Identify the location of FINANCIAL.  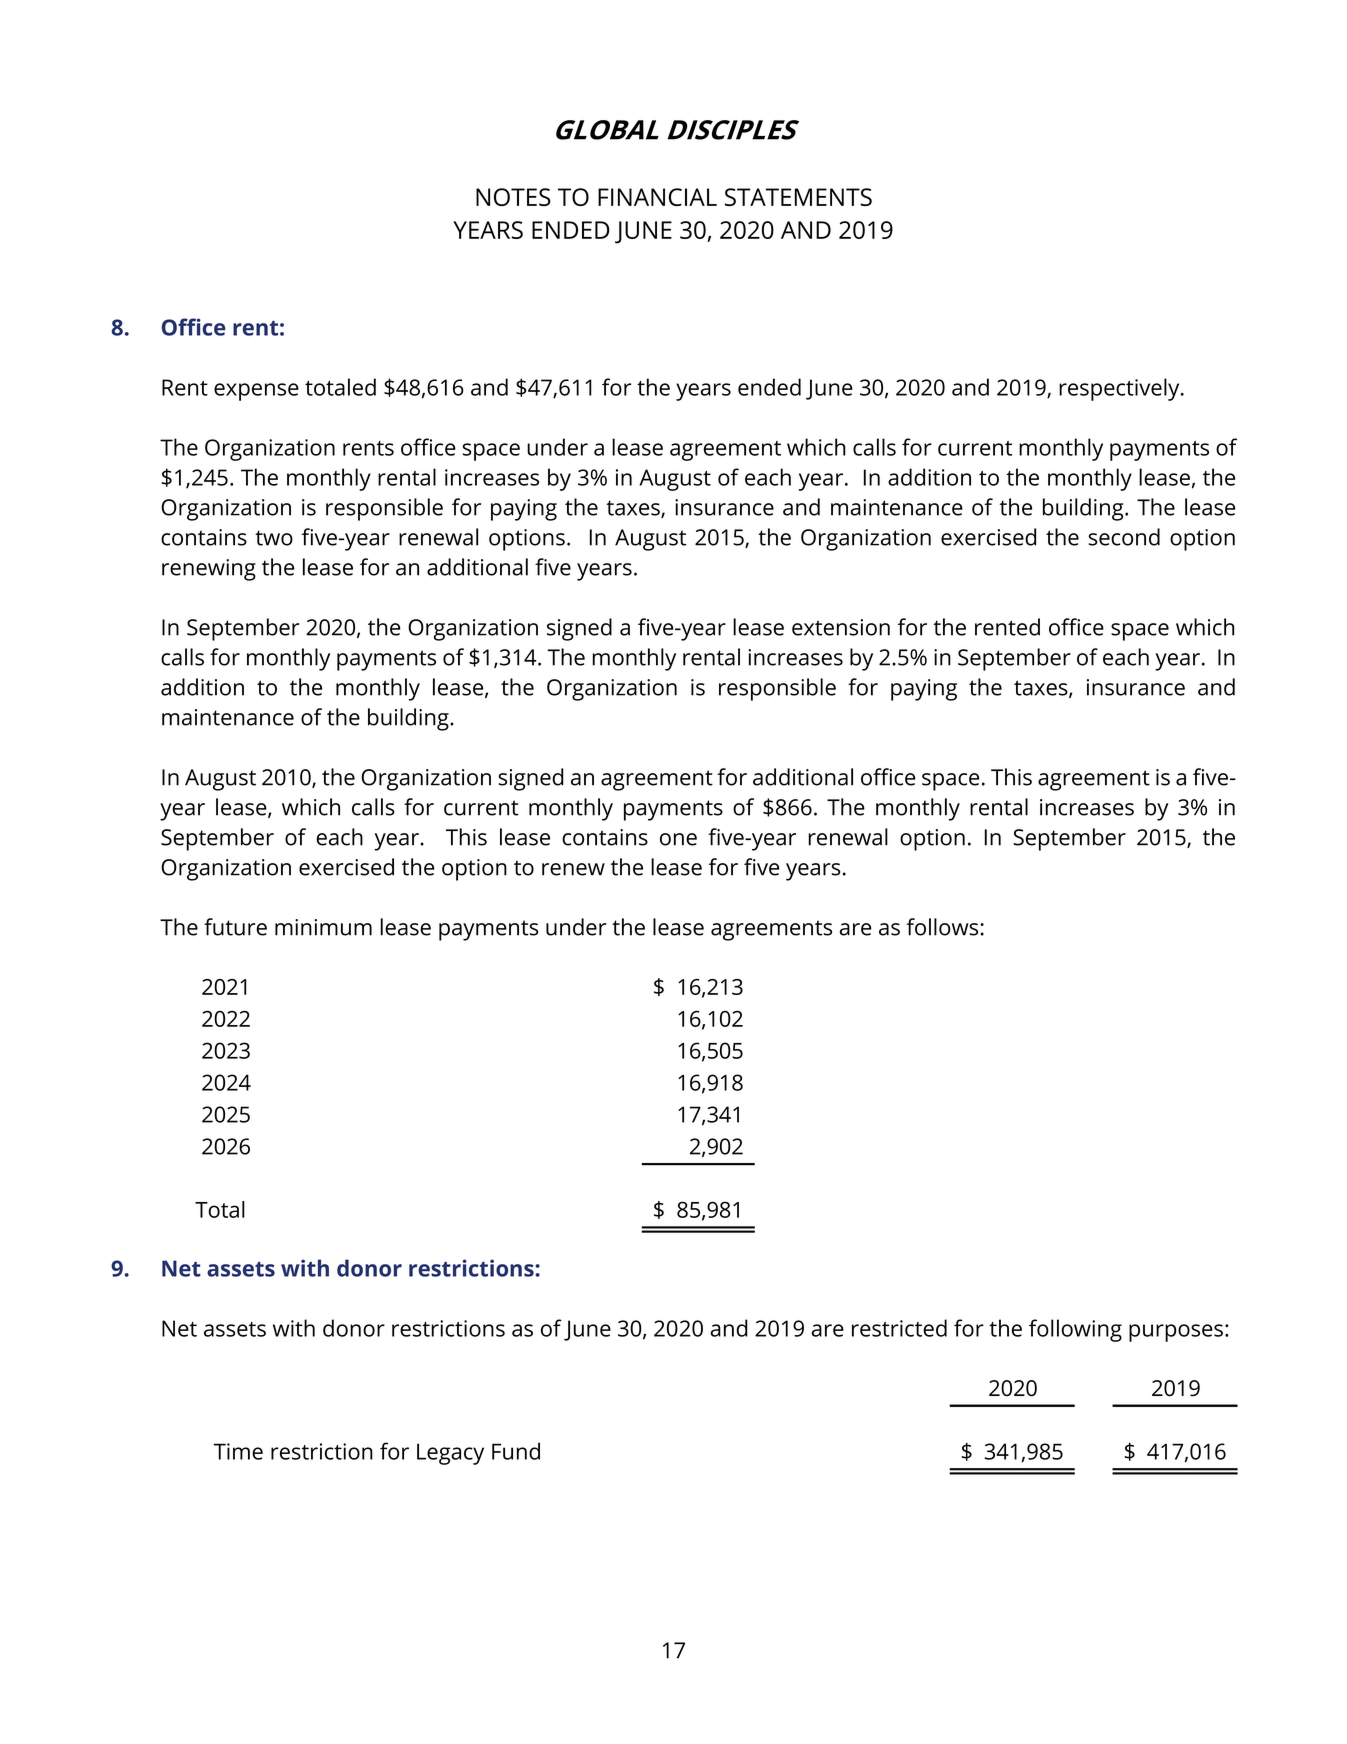
(657, 197).
